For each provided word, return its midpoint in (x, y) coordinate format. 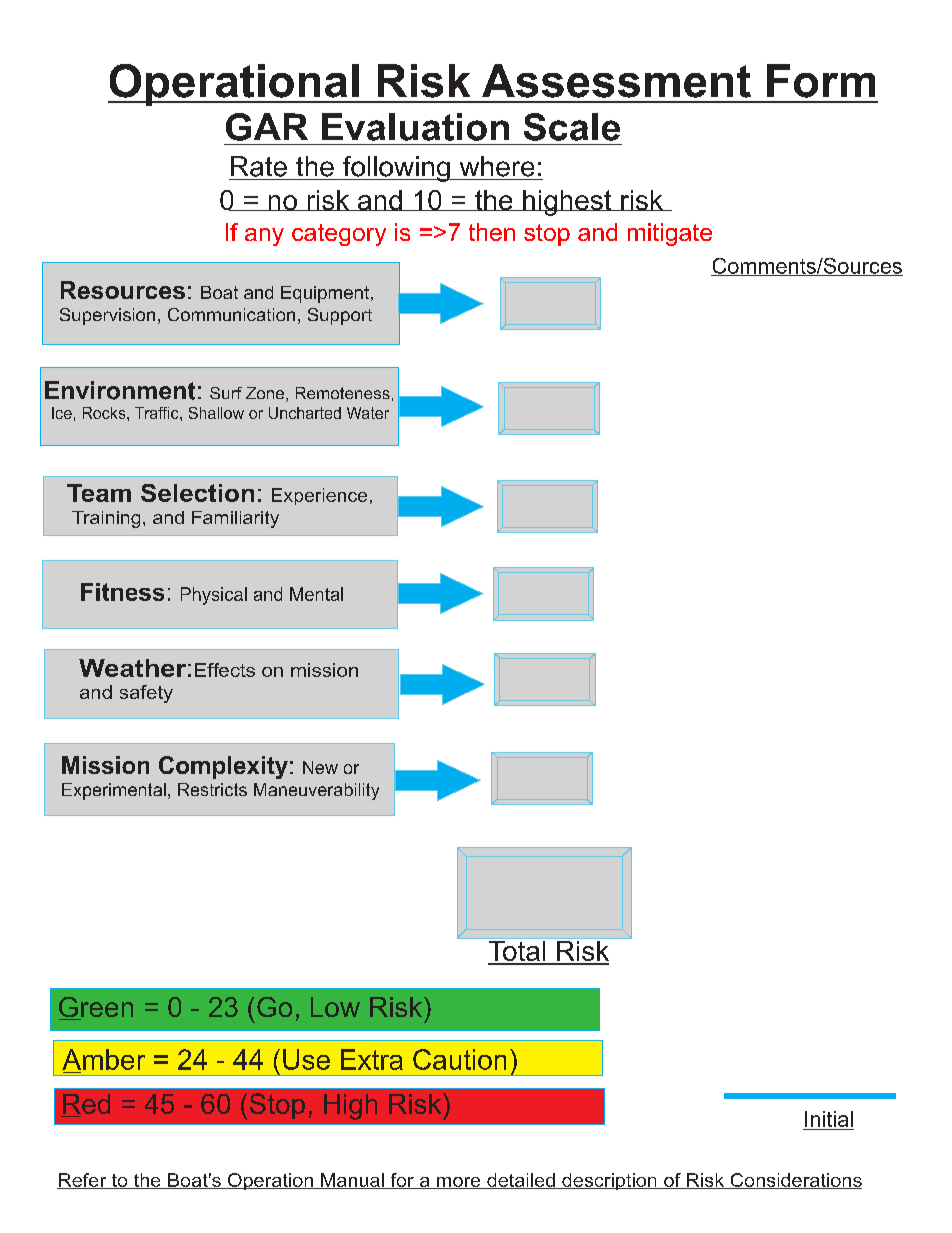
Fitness (122, 592)
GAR (267, 127)
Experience (319, 496)
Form (821, 81)
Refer (83, 1181)
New (320, 767)
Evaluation (415, 127)
